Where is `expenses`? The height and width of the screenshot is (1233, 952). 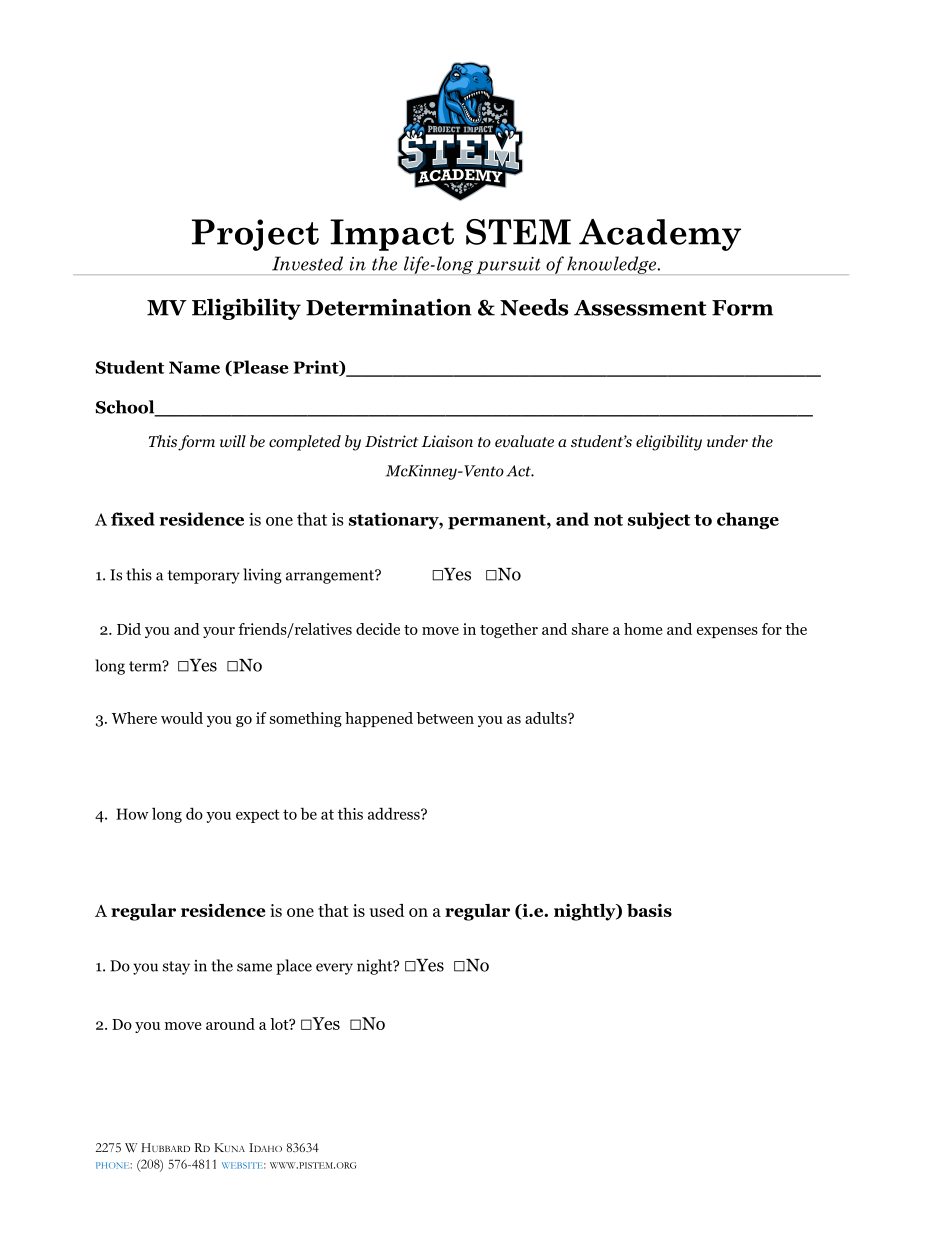
expenses is located at coordinates (727, 632).
